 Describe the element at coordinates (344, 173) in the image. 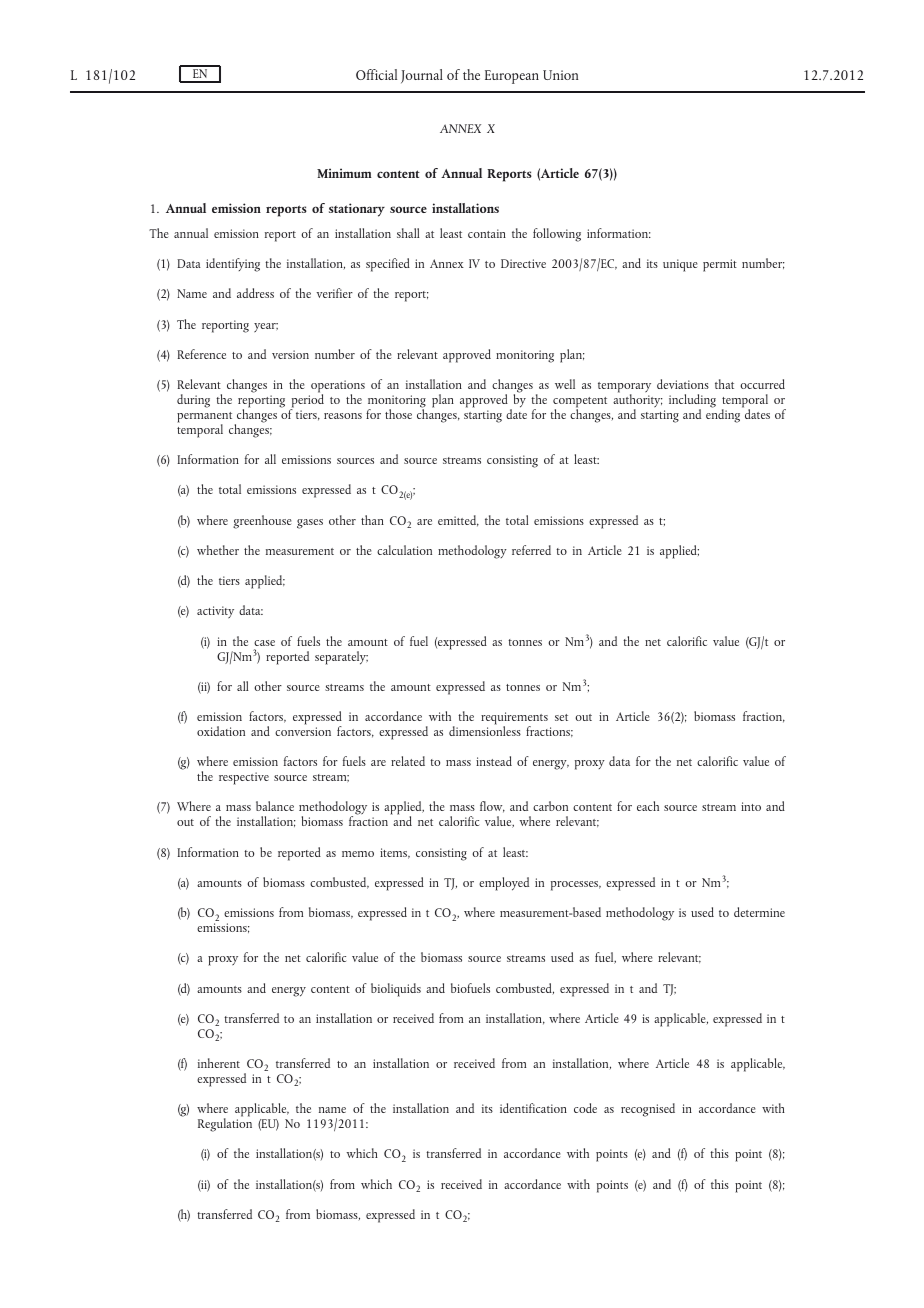

I see `Minimum` at that location.
